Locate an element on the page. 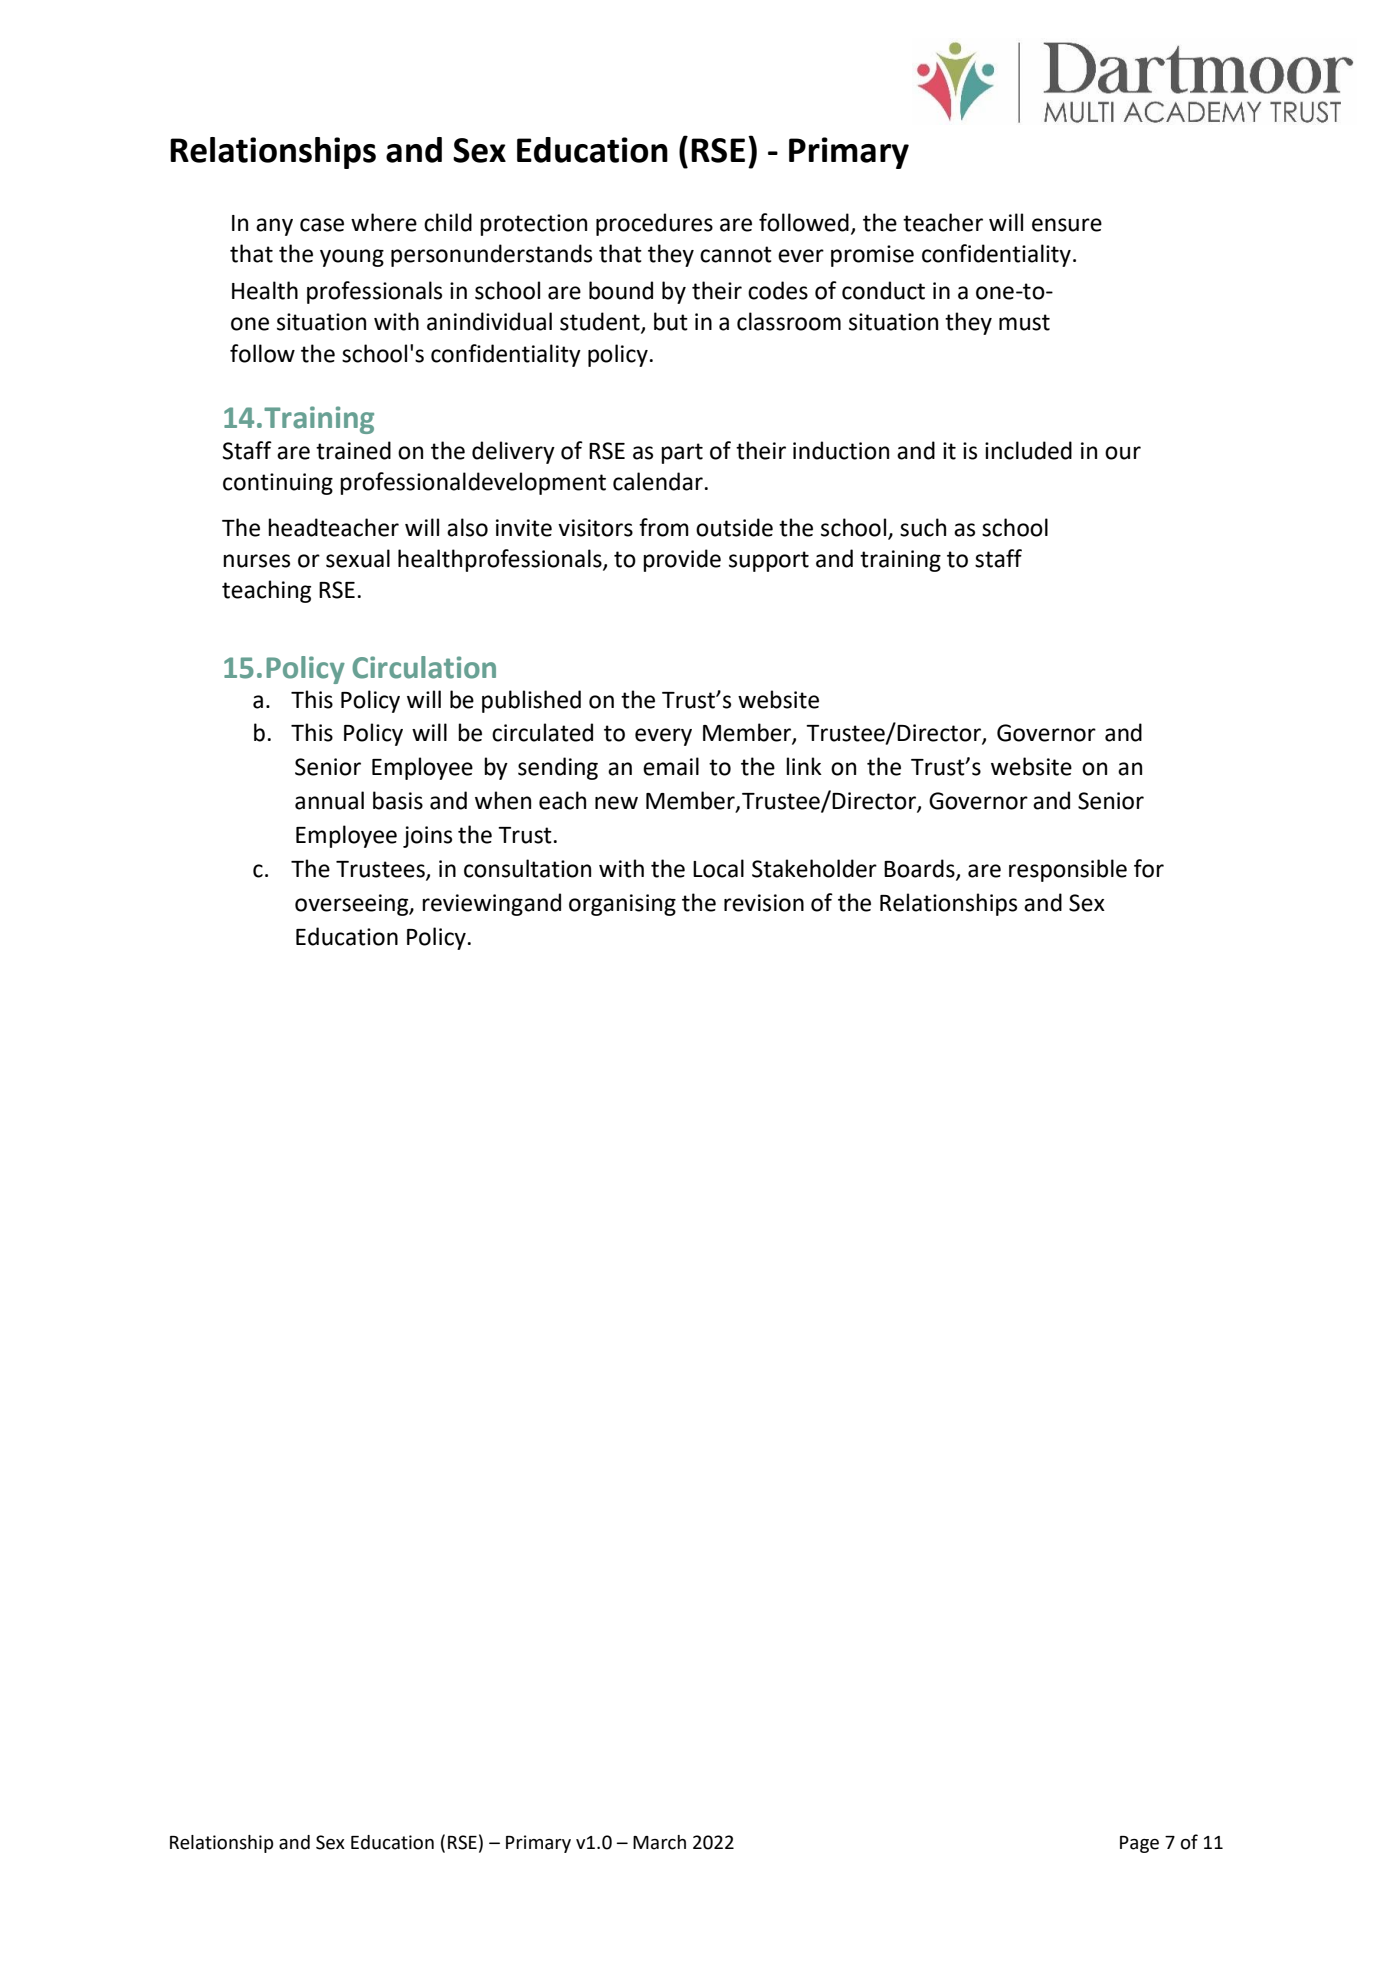 This page has height=1968, width=1392. responsible is located at coordinates (1068, 870).
